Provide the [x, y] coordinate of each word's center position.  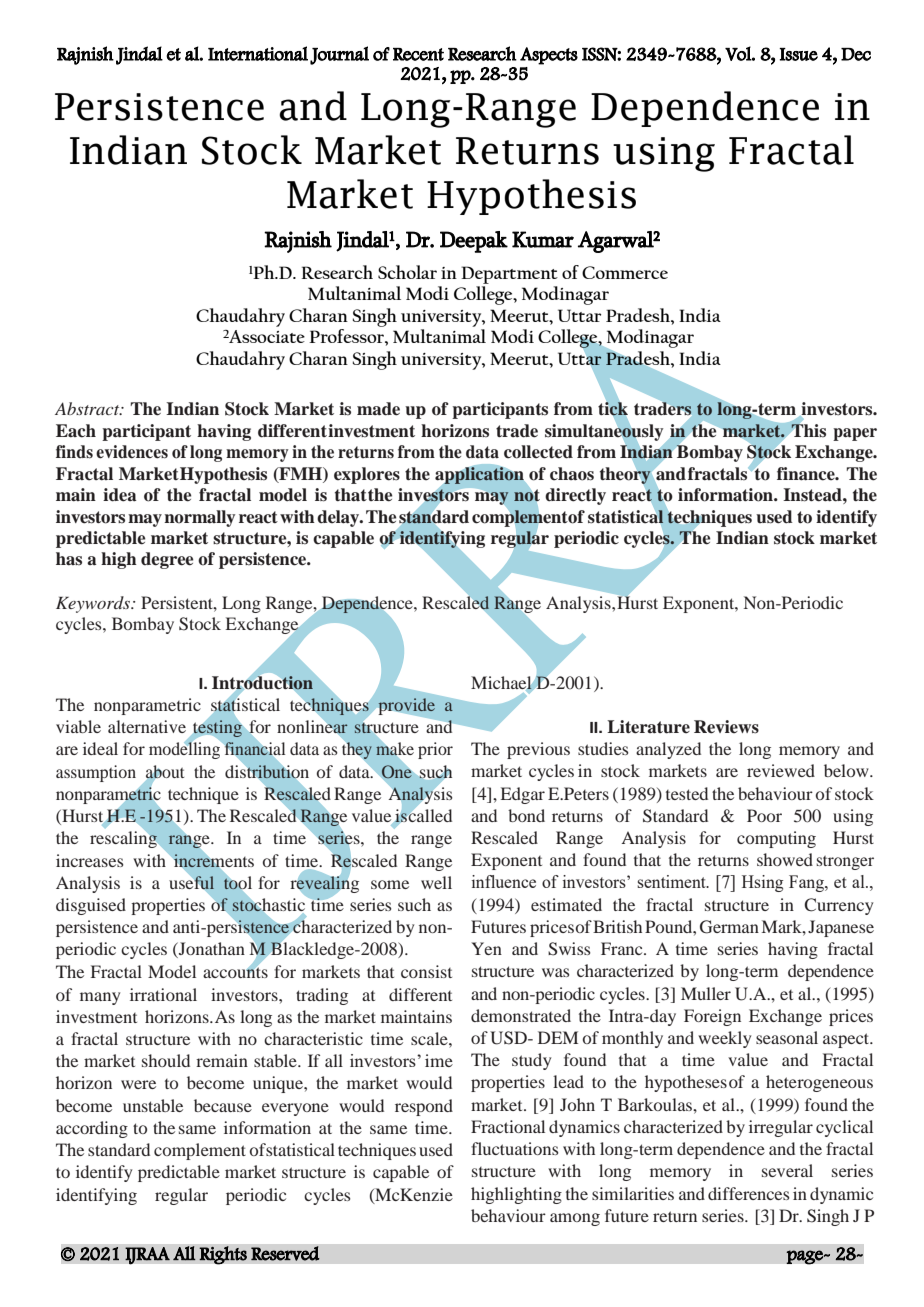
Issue [798, 54]
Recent [418, 54]
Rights [223, 1255]
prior [435, 750]
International [258, 53]
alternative [147, 726]
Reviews [726, 727]
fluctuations [515, 1148]
